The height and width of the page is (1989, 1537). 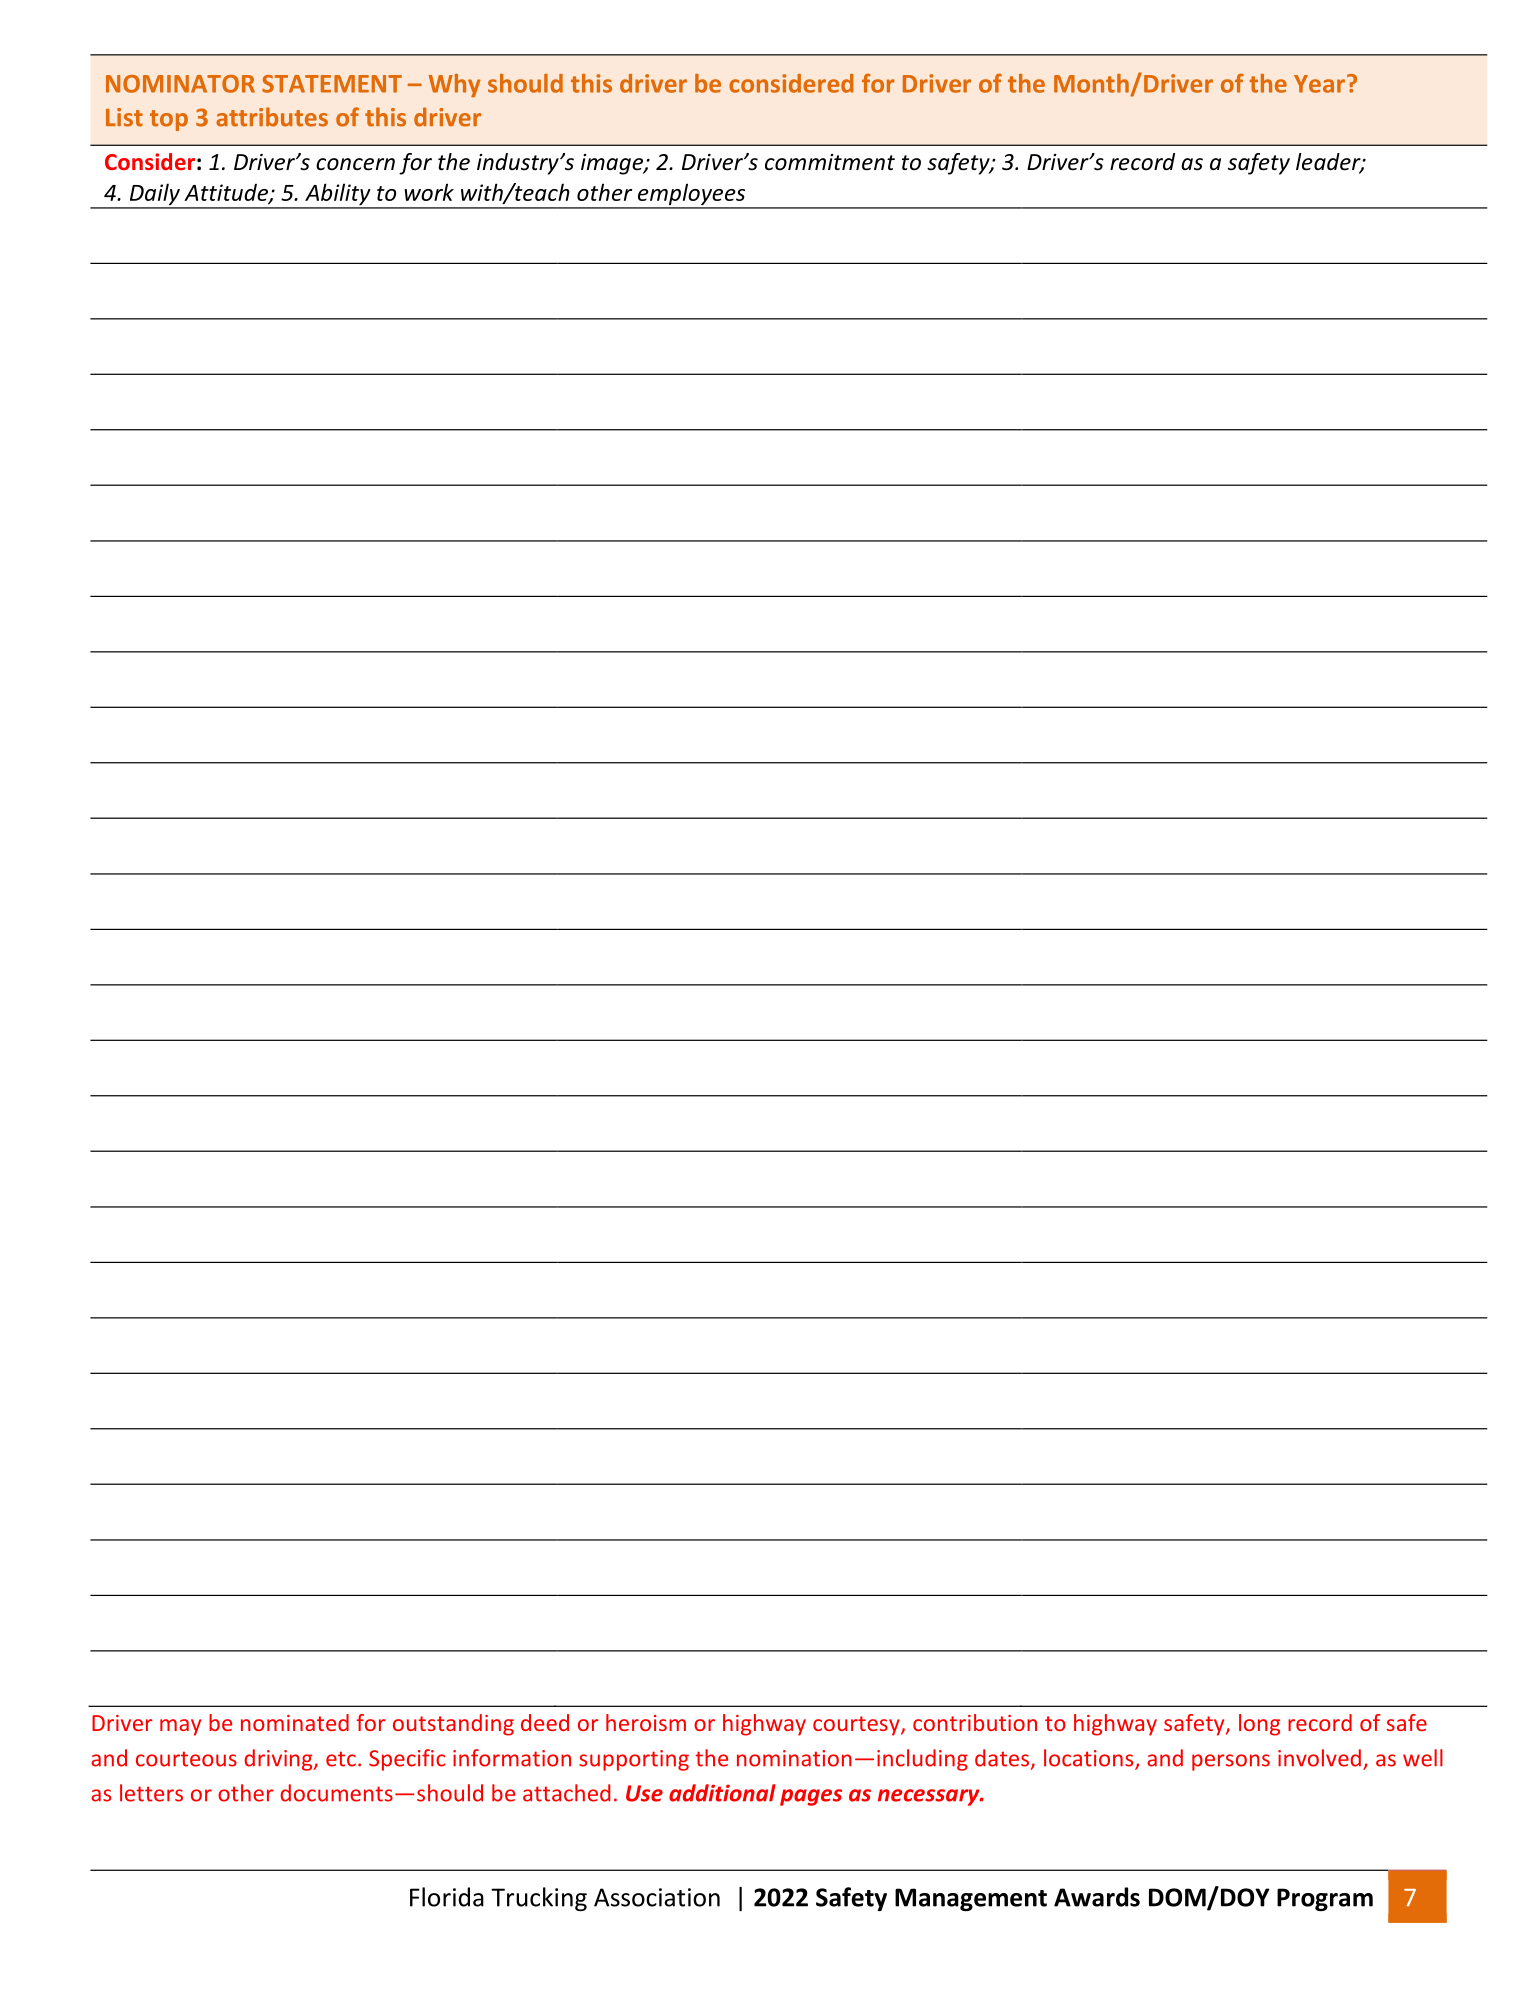 I want to click on heroism, so click(x=646, y=1722).
